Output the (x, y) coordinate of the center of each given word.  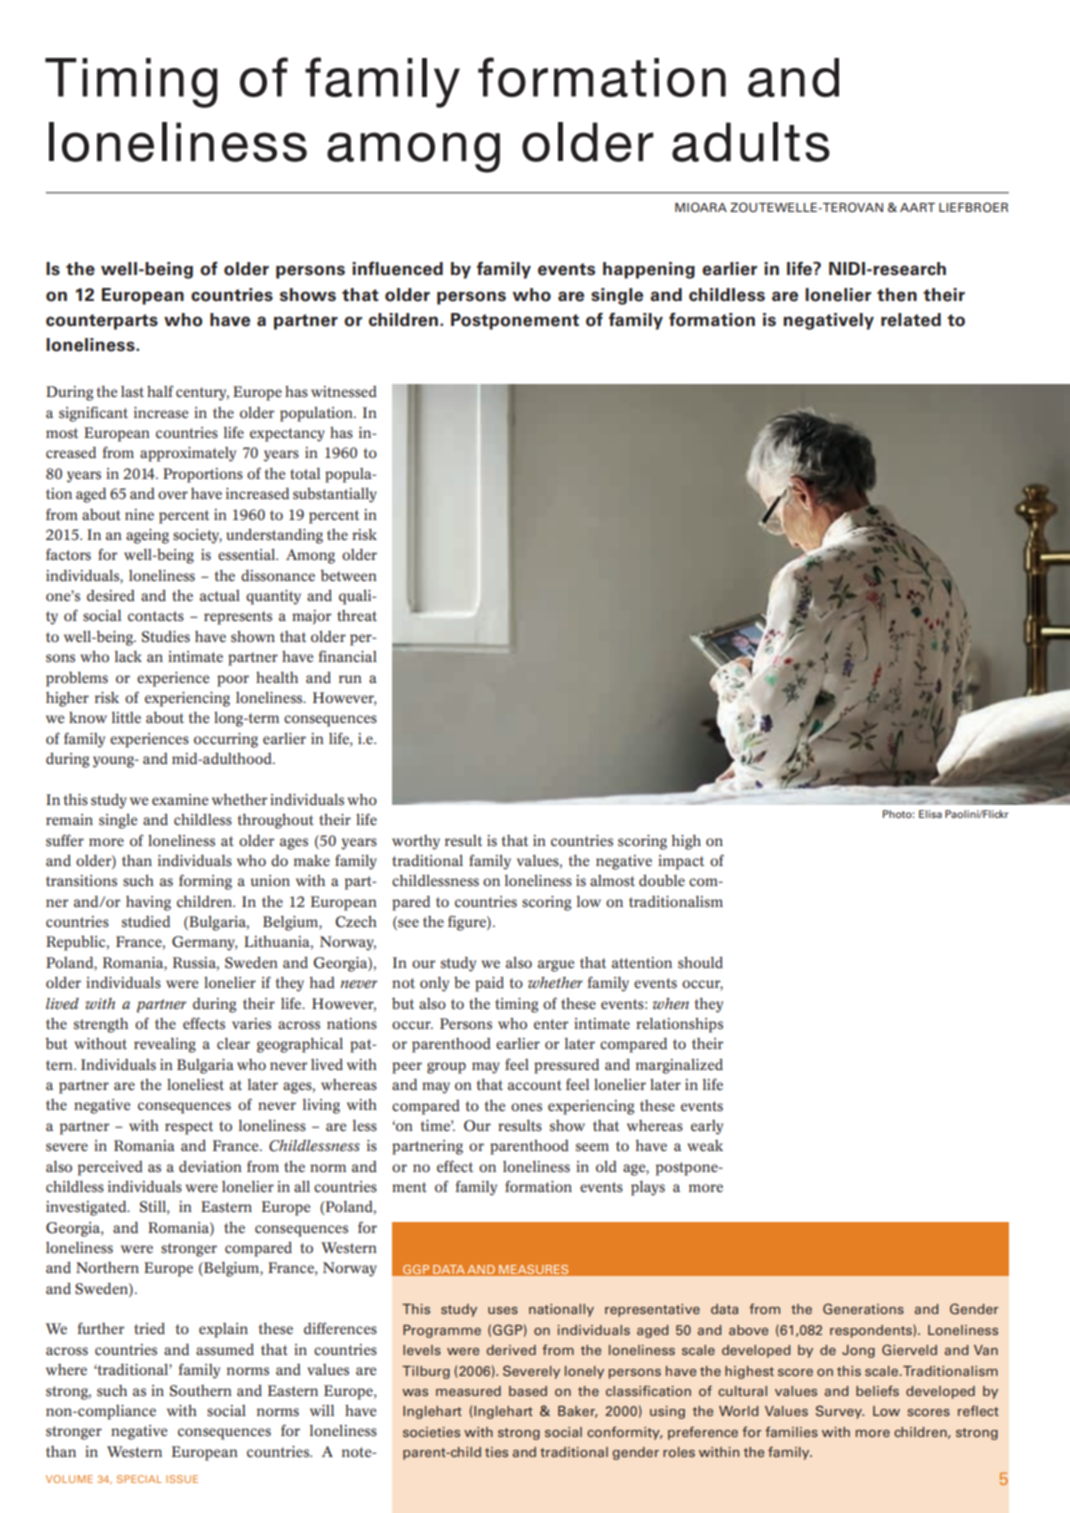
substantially (335, 495)
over (173, 495)
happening (649, 270)
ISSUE (182, 1479)
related (911, 320)
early (707, 1127)
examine (180, 800)
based (528, 1391)
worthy (416, 842)
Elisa (930, 814)
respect (189, 1128)
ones (526, 1107)
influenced (397, 269)
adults (751, 142)
